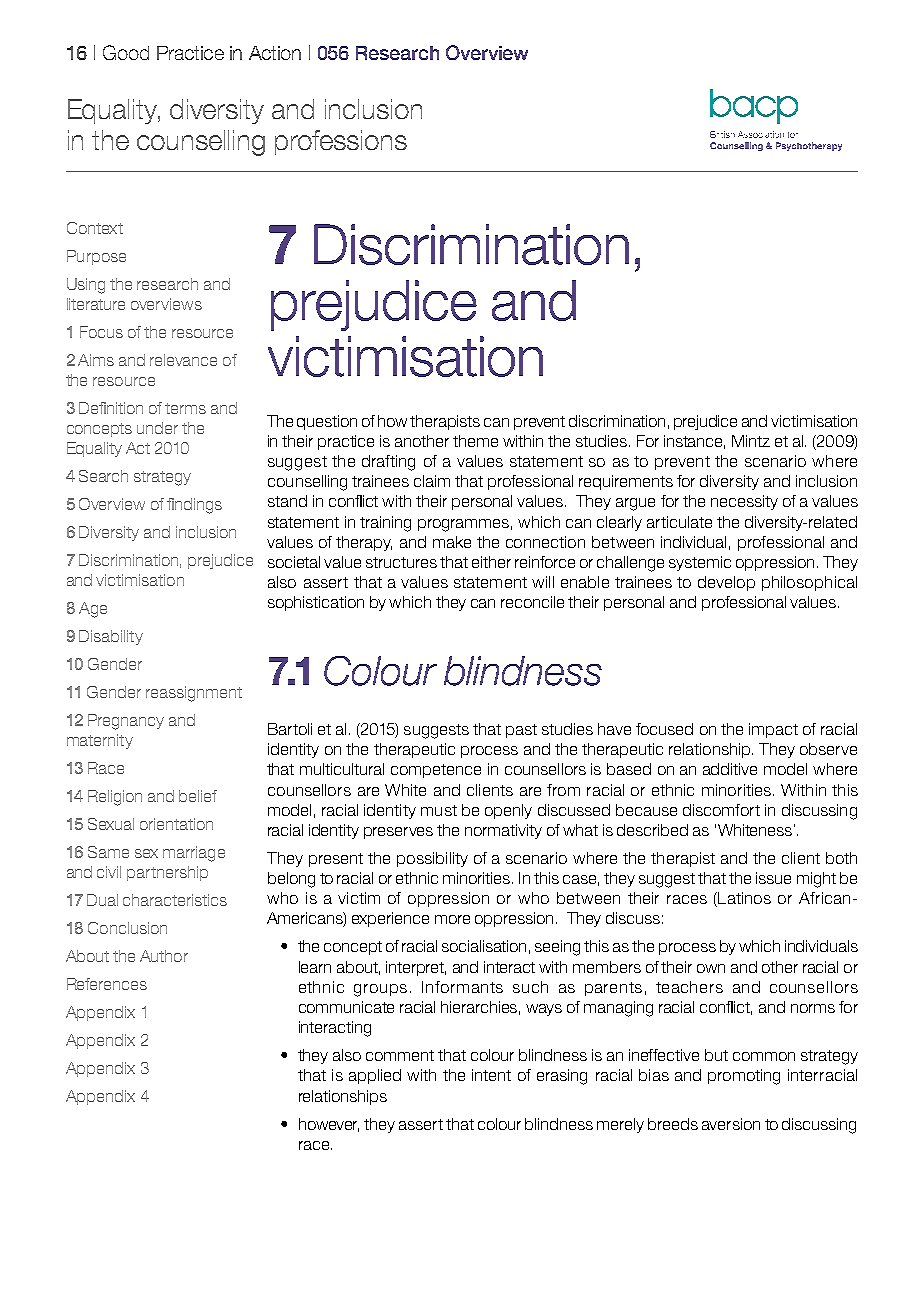 Image resolution: width=924 pixels, height=1308 pixels. What do you see at coordinates (275, 53) in the document?
I see `Action` at bounding box center [275, 53].
